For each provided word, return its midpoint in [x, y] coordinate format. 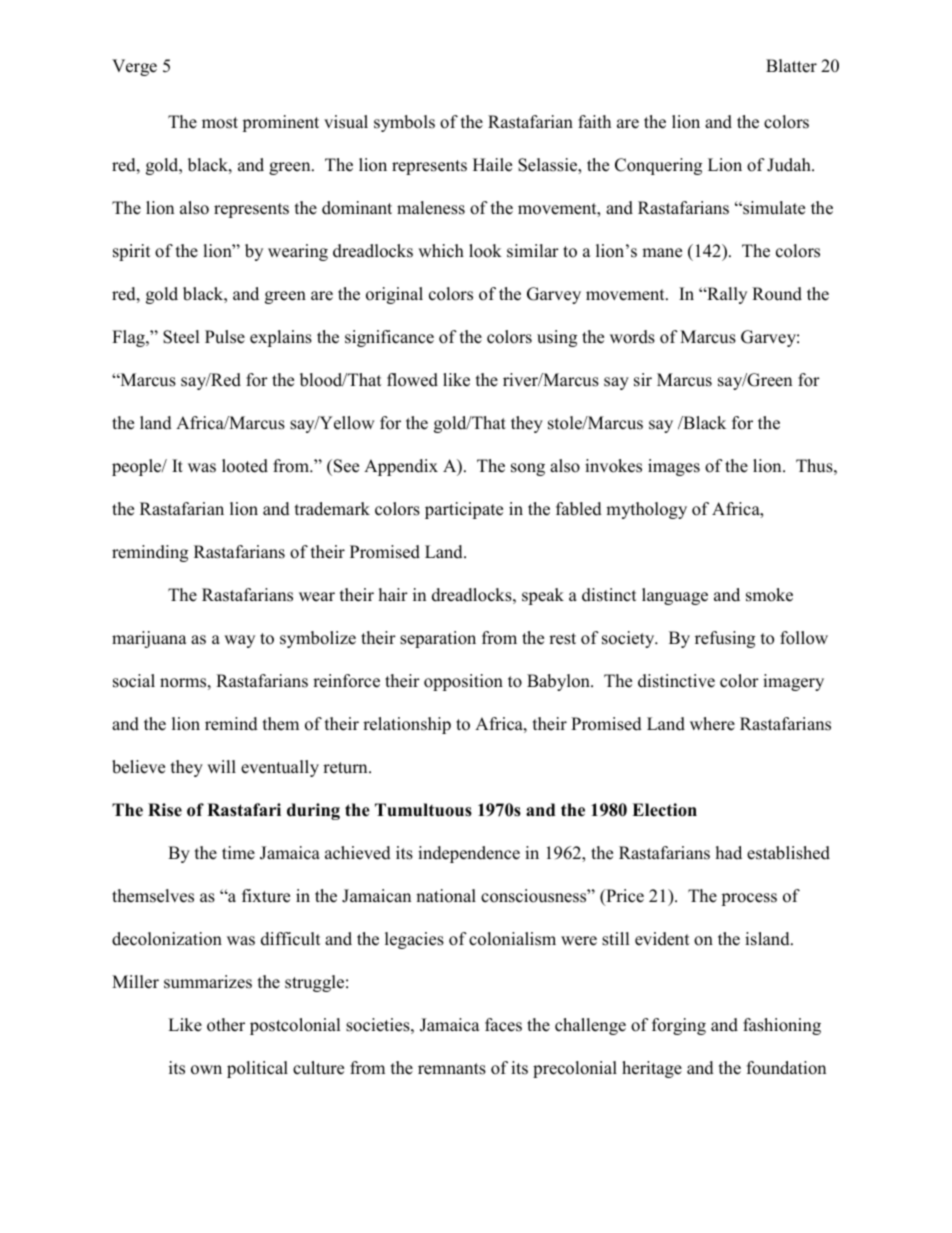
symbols [404, 123]
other [226, 1025]
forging [679, 1026]
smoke [769, 595]
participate [464, 510]
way [239, 641]
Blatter [791, 66]
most [220, 123]
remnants [452, 1069]
